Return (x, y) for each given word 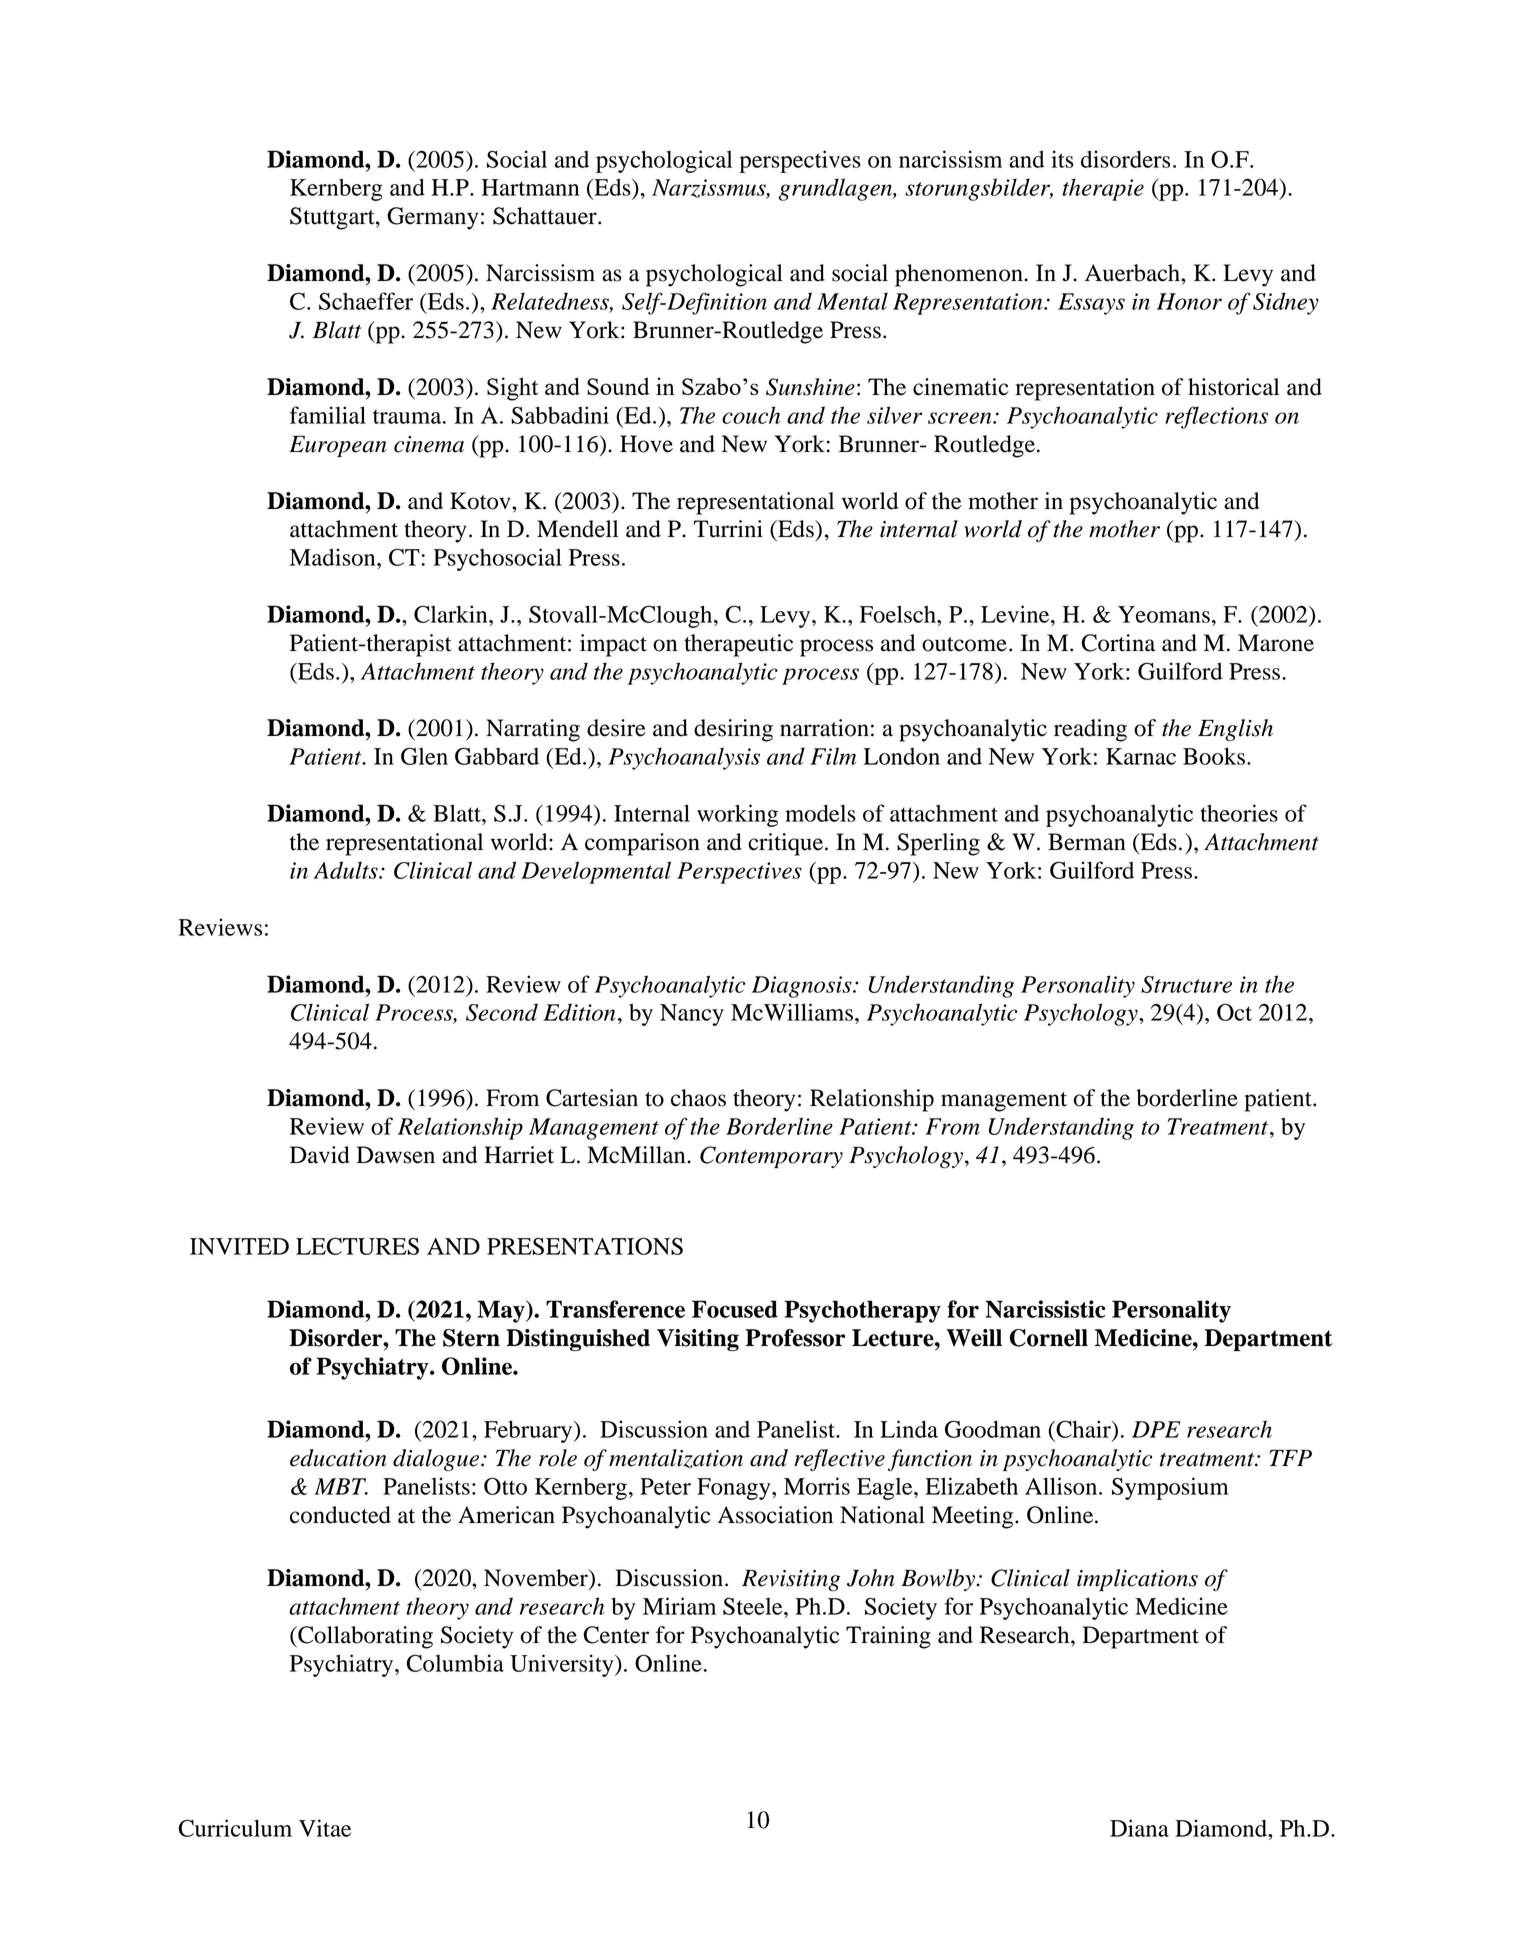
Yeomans (1164, 614)
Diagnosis (803, 987)
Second (502, 1012)
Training (888, 1637)
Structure (1186, 984)
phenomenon (960, 275)
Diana (1139, 1828)
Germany (432, 218)
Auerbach (1133, 273)
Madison (334, 557)
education (338, 1458)
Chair (1083, 1429)
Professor (795, 1338)
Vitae (325, 1828)
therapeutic (738, 645)
